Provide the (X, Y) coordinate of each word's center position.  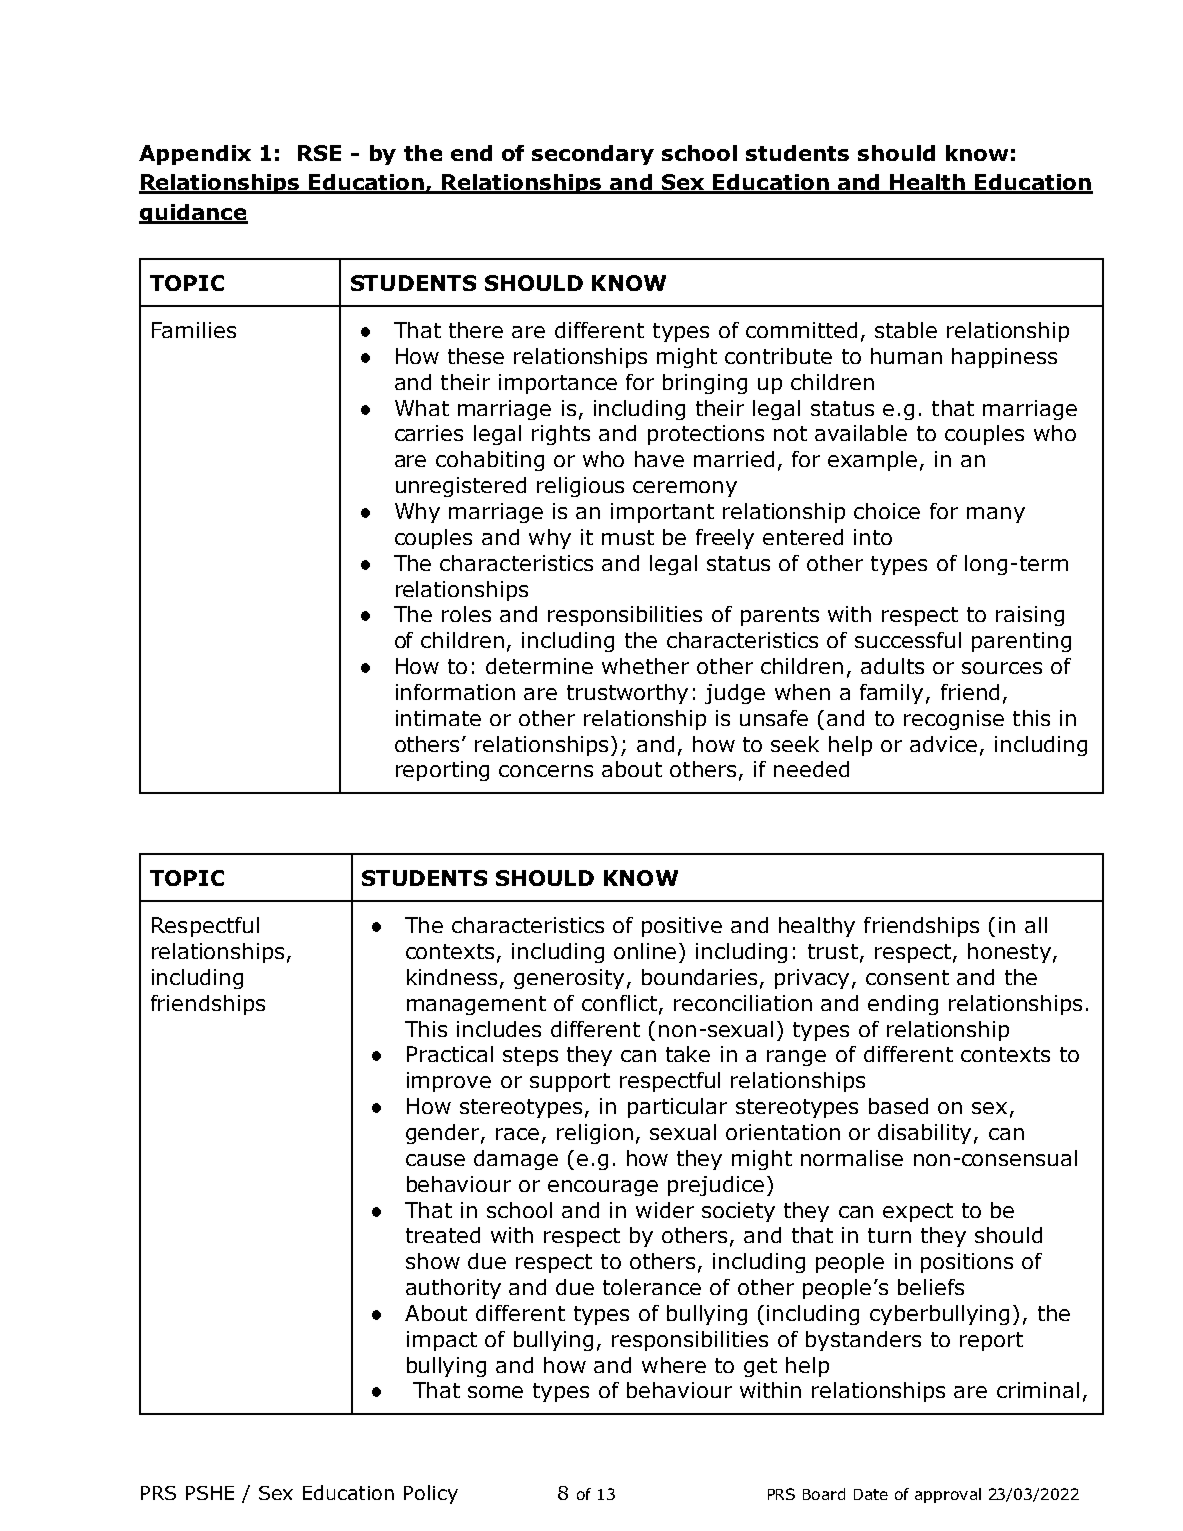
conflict (619, 1003)
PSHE (210, 1493)
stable (906, 330)
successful (908, 640)
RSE (319, 153)
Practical (450, 1054)
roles (466, 614)
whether (645, 666)
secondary (593, 155)
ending (903, 1005)
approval (948, 1495)
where (674, 1365)
